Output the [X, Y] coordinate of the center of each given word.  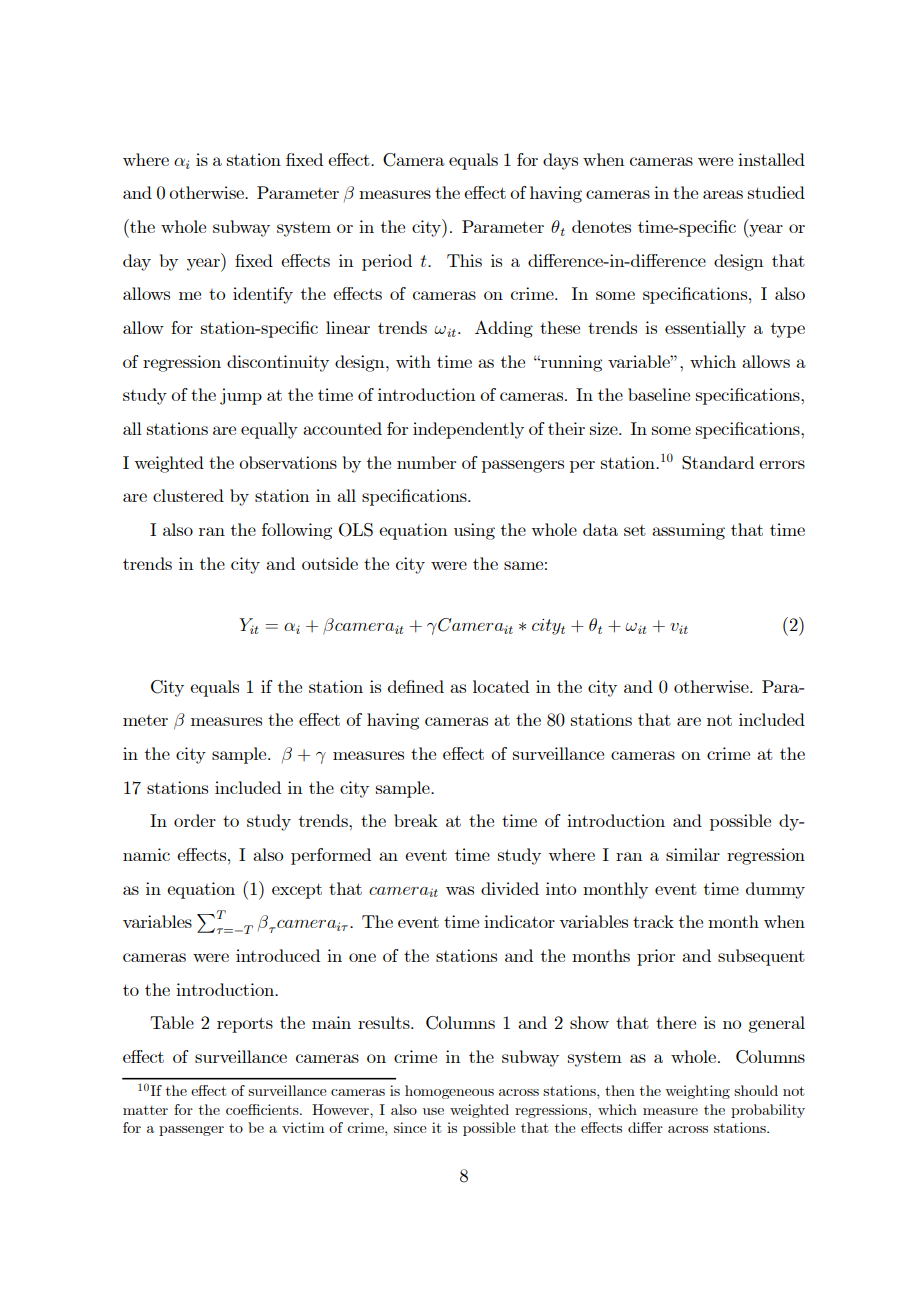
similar [693, 854]
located [501, 686]
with [413, 361]
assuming [688, 531]
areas [723, 194]
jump [241, 396]
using [474, 531]
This [464, 260]
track [653, 921]
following [297, 531]
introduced [278, 955]
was [460, 890]
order [195, 820]
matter [145, 1110]
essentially [705, 329]
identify [263, 295]
